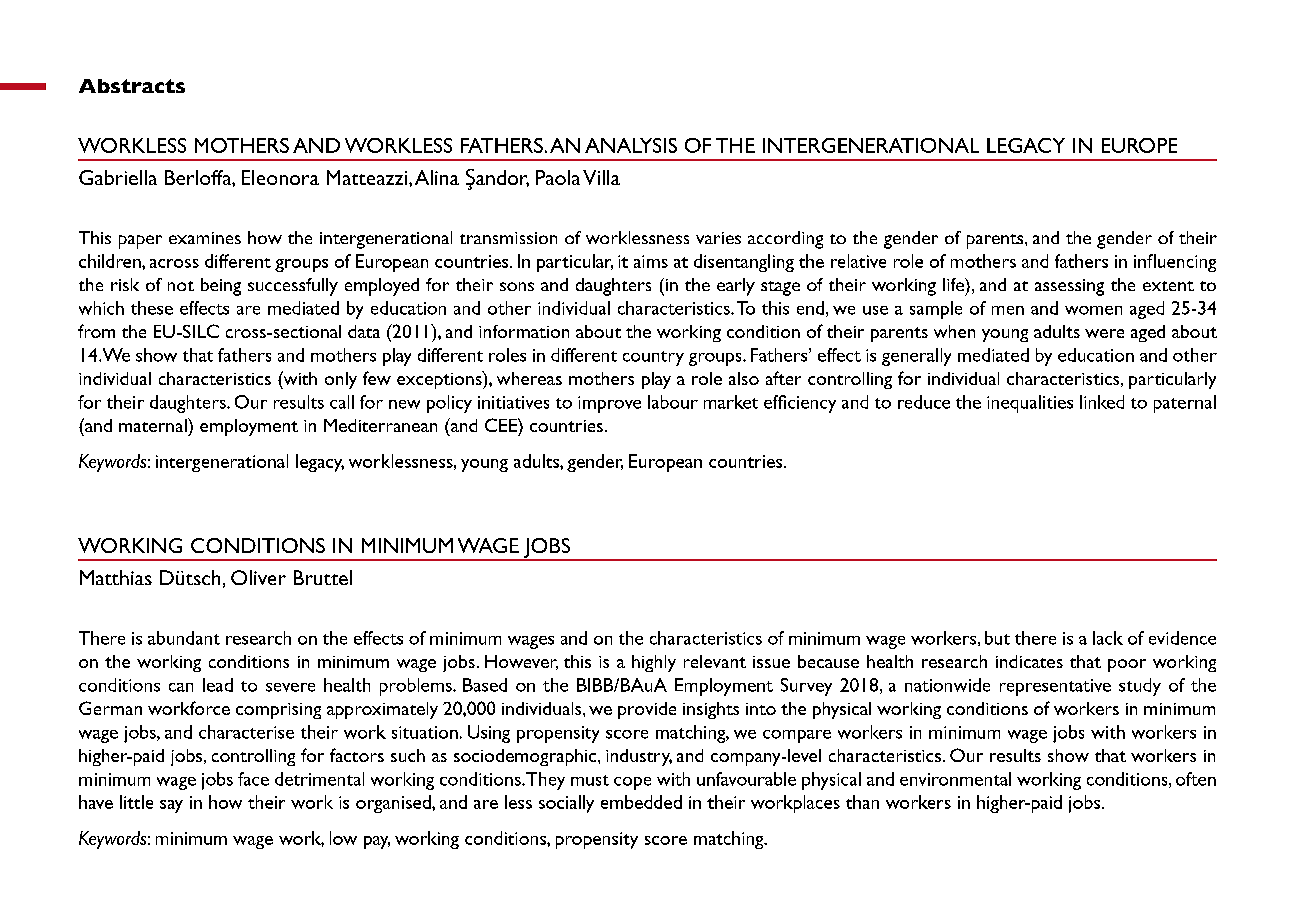  I want to click on influencing, so click(1175, 263).
